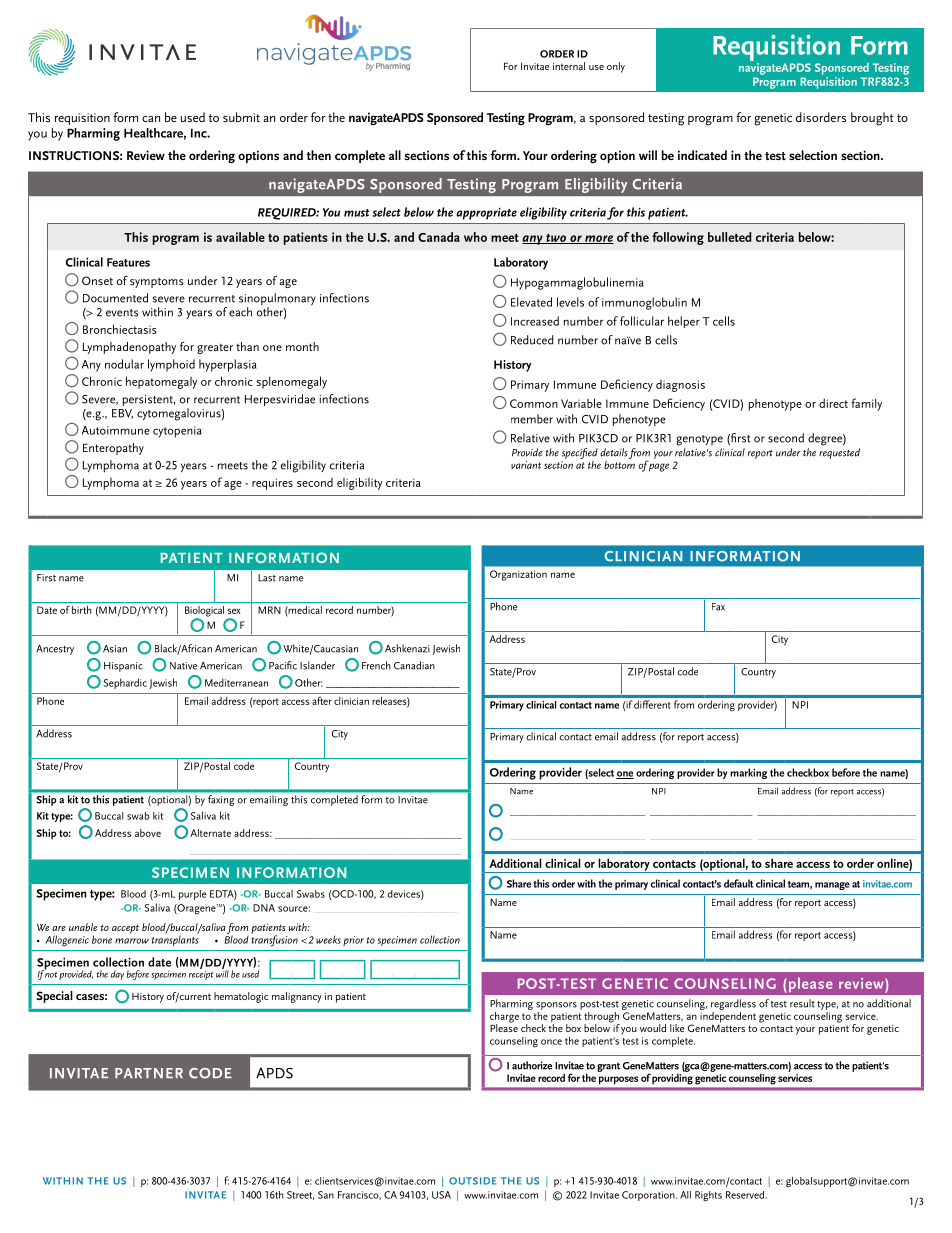 The height and width of the page is (1233, 952). What do you see at coordinates (708, 1196) in the page?
I see `Rights` at bounding box center [708, 1196].
